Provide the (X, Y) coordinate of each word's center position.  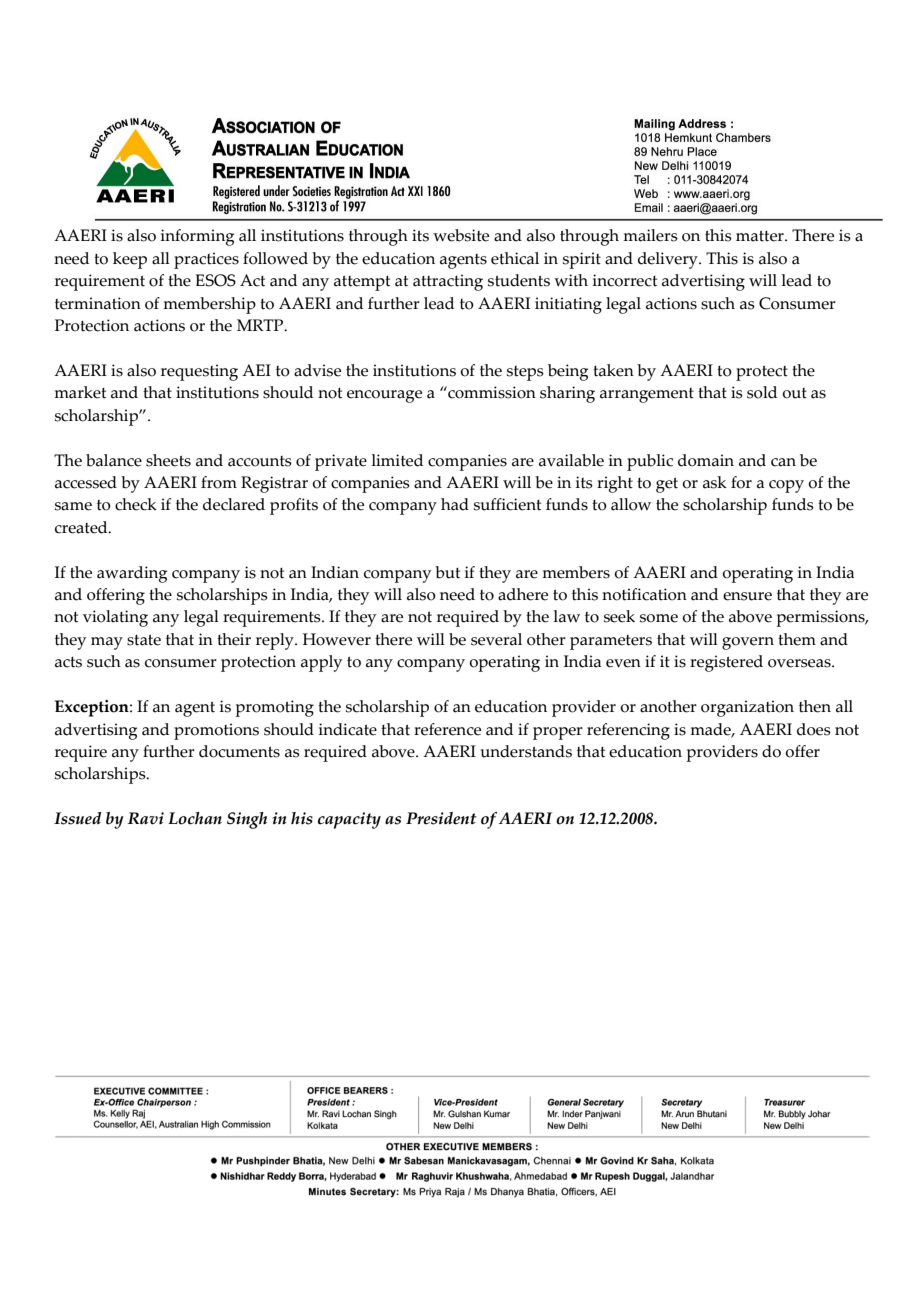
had (455, 504)
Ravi (146, 818)
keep (130, 260)
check (136, 504)
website (461, 235)
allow (631, 504)
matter (761, 236)
